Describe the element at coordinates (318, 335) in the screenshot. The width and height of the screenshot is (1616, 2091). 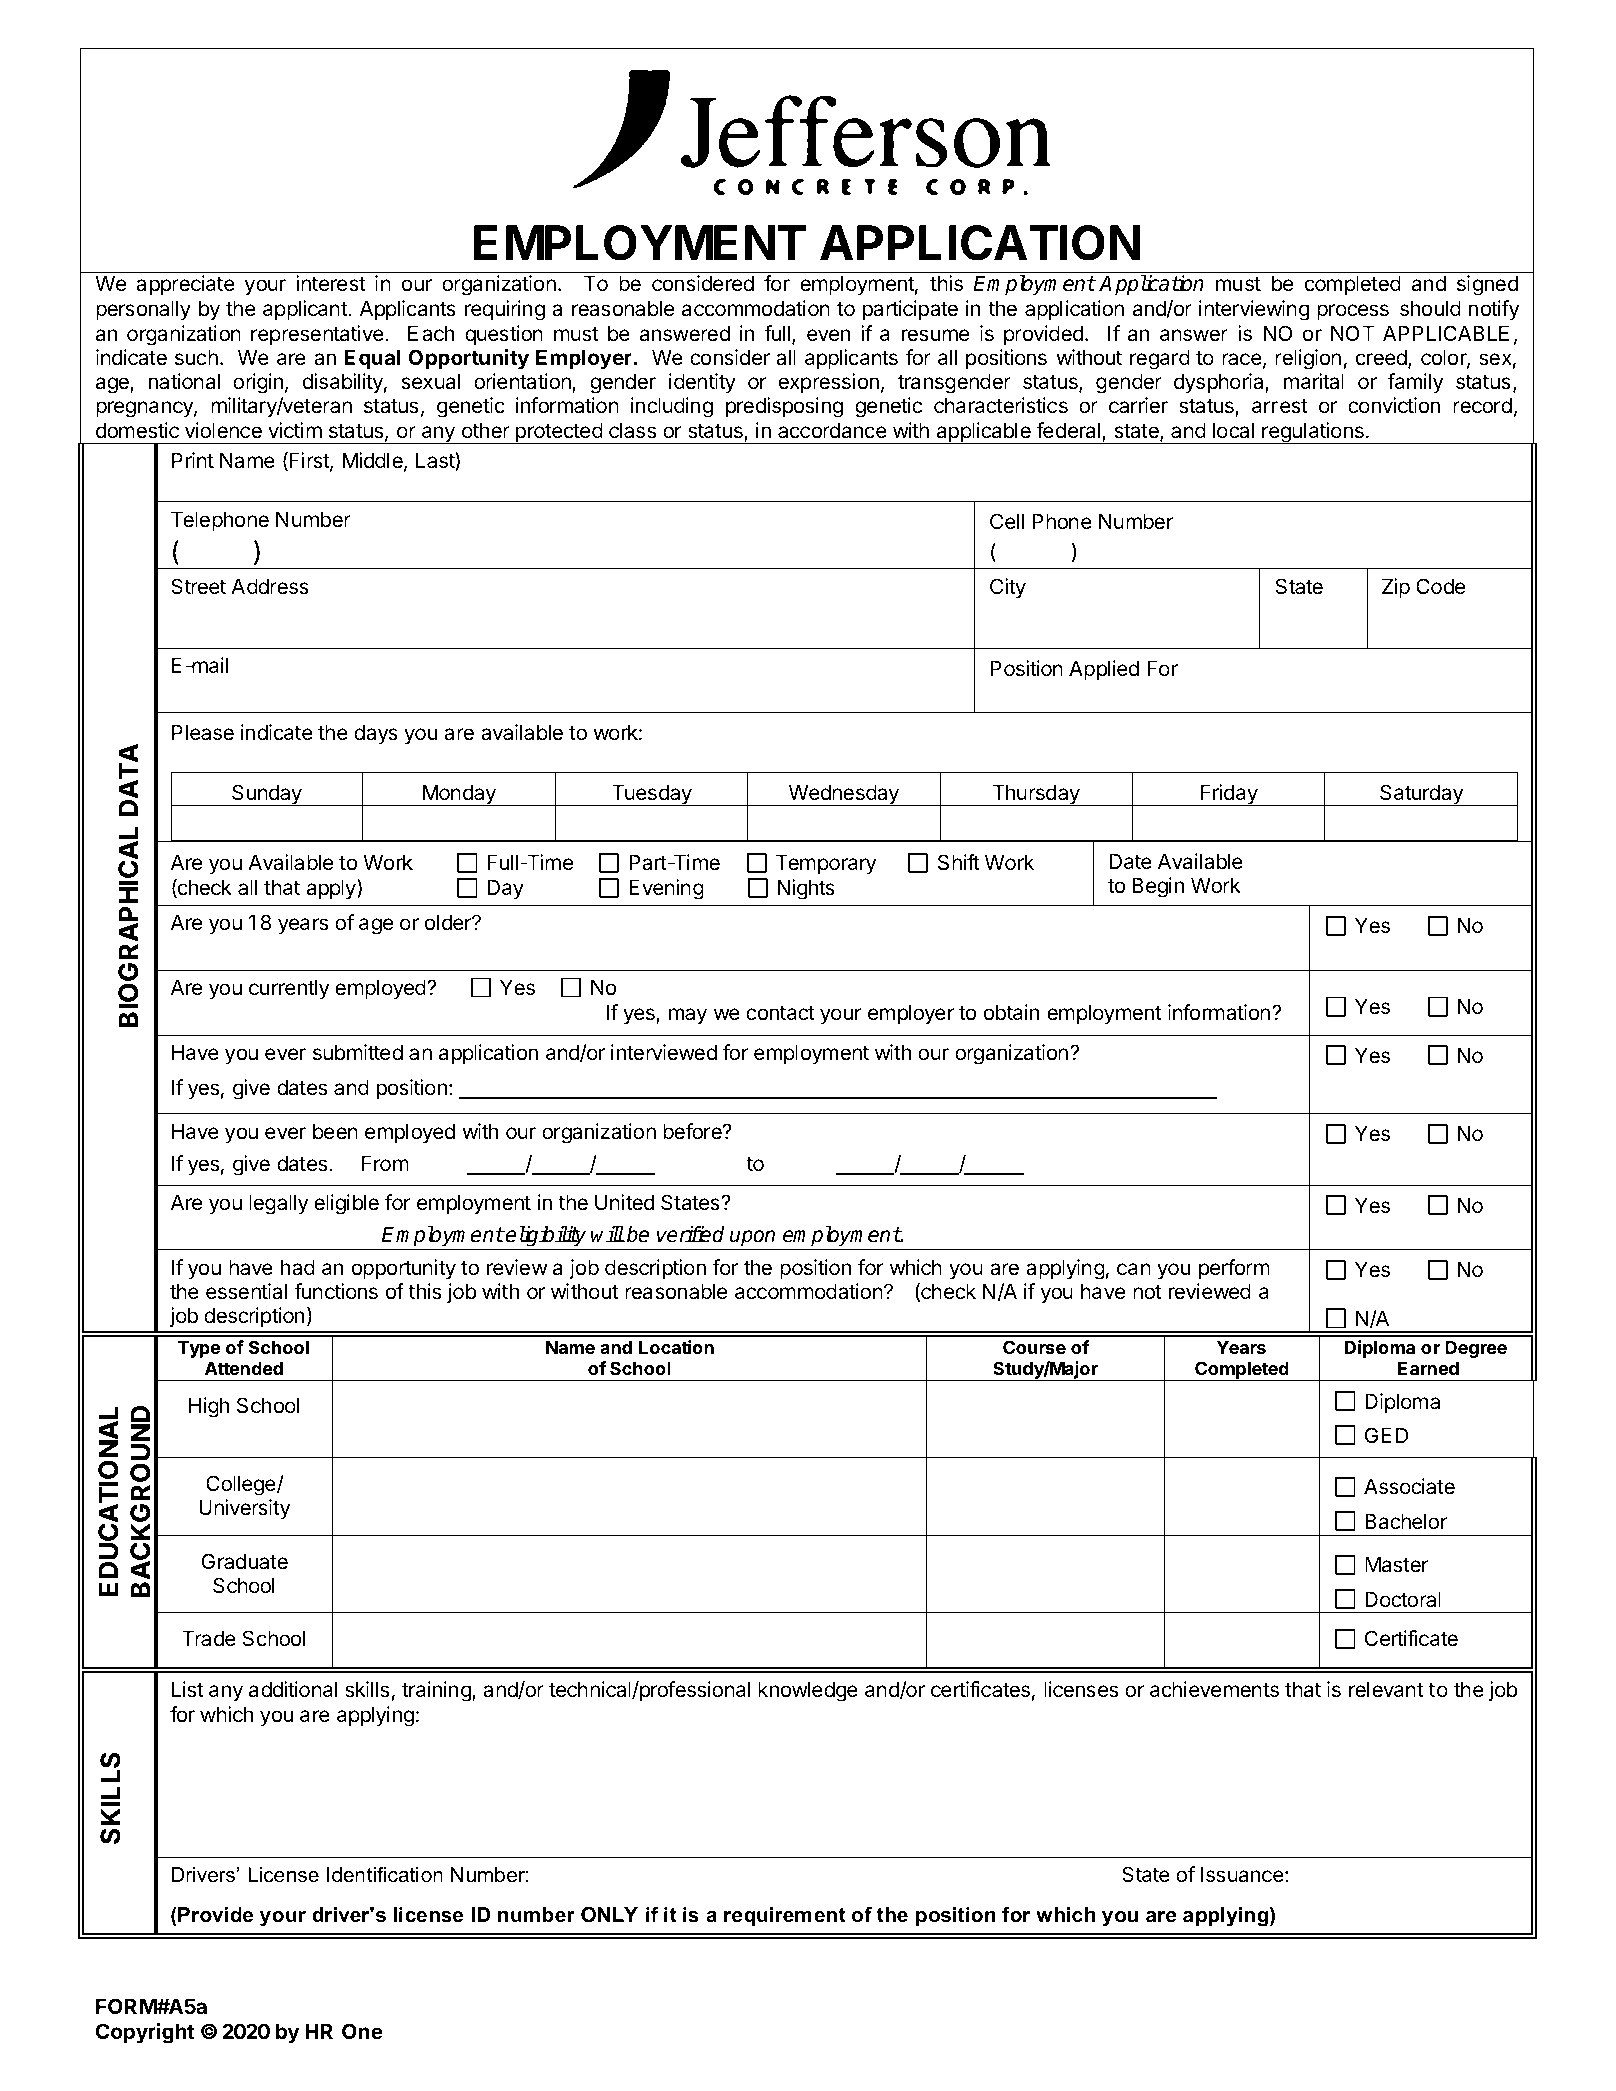
I see `representative` at that location.
